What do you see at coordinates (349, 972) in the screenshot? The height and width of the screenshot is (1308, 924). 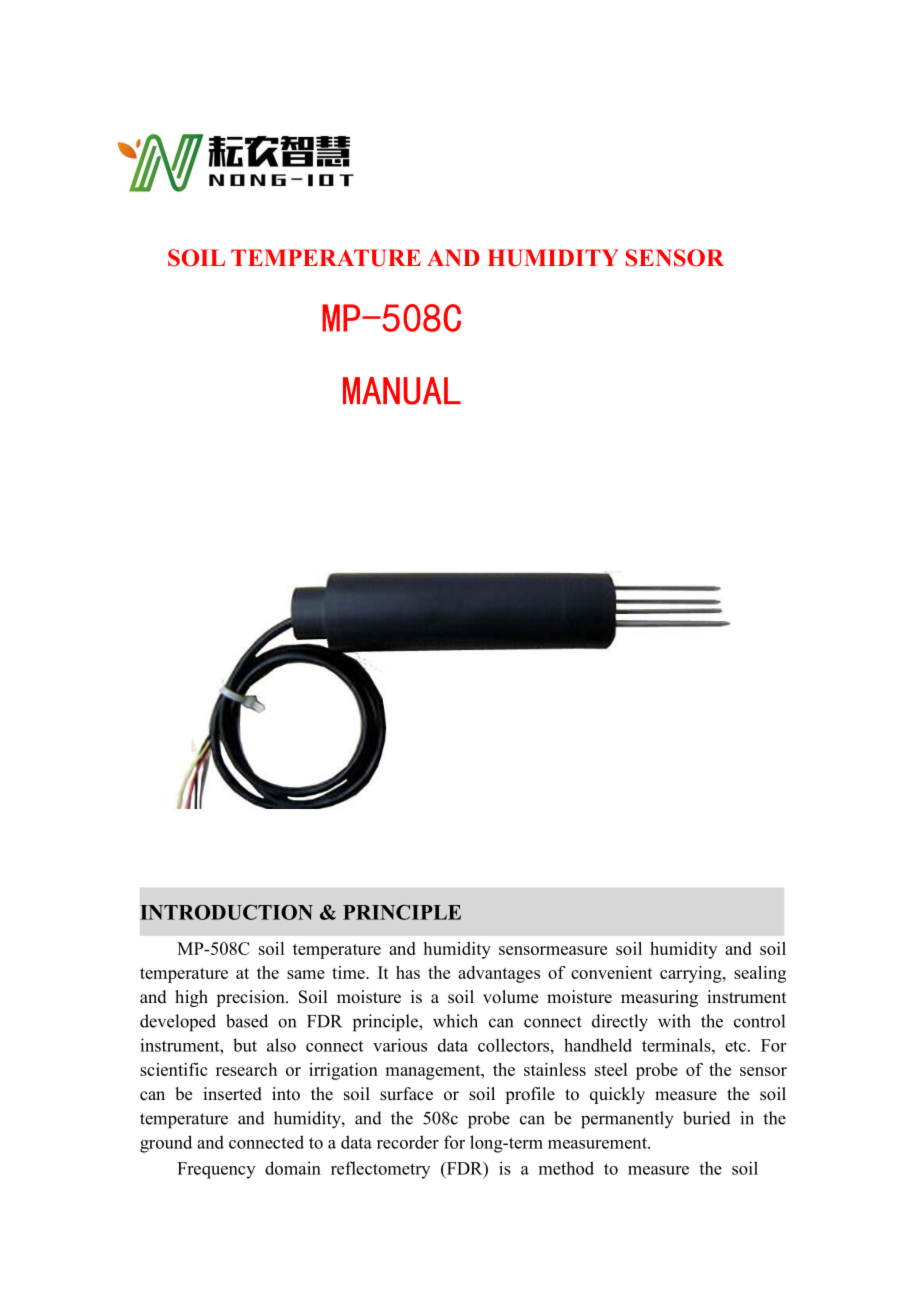 I see `time` at bounding box center [349, 972].
